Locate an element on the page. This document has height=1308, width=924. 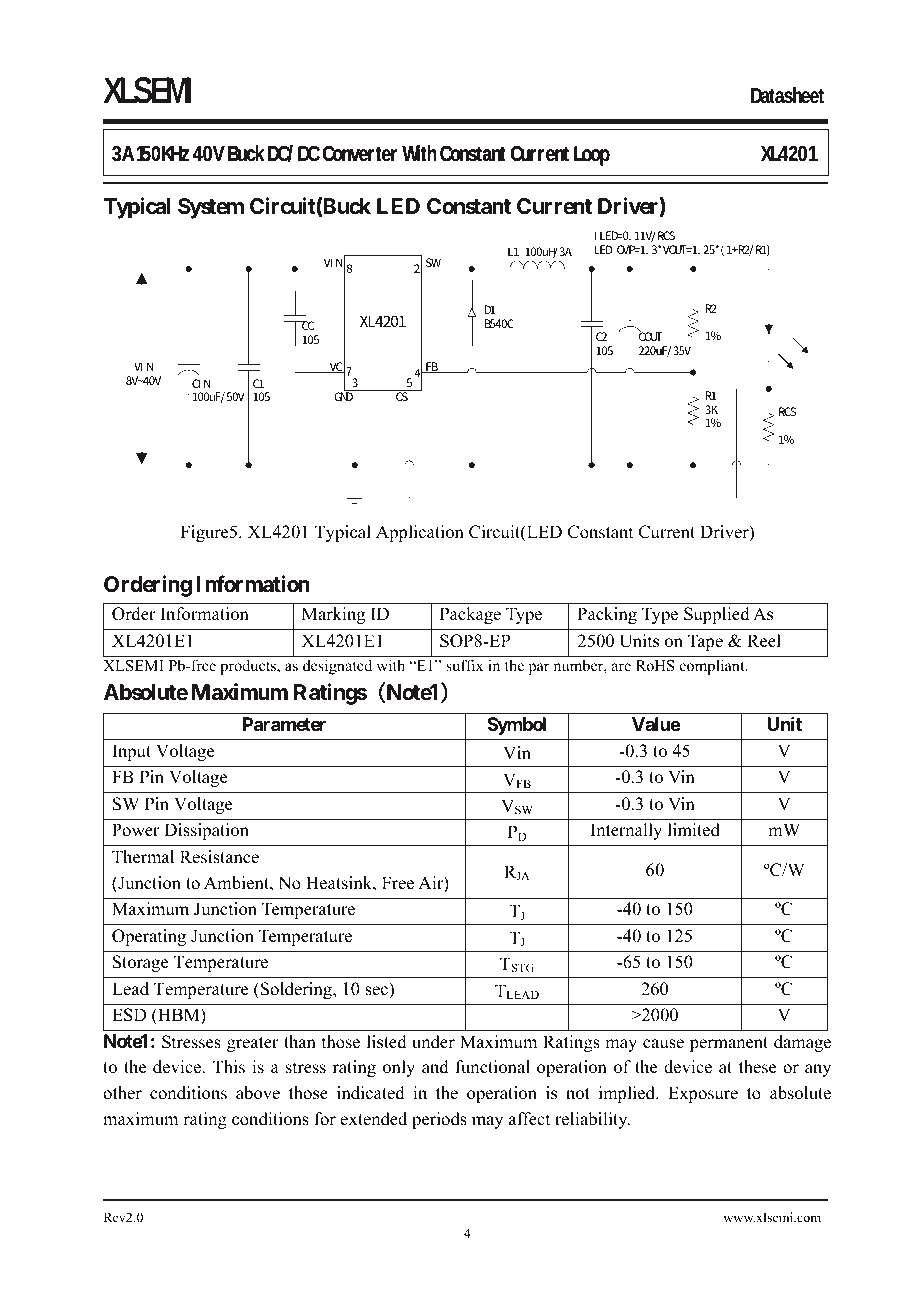
Resistance is located at coordinates (219, 857).
